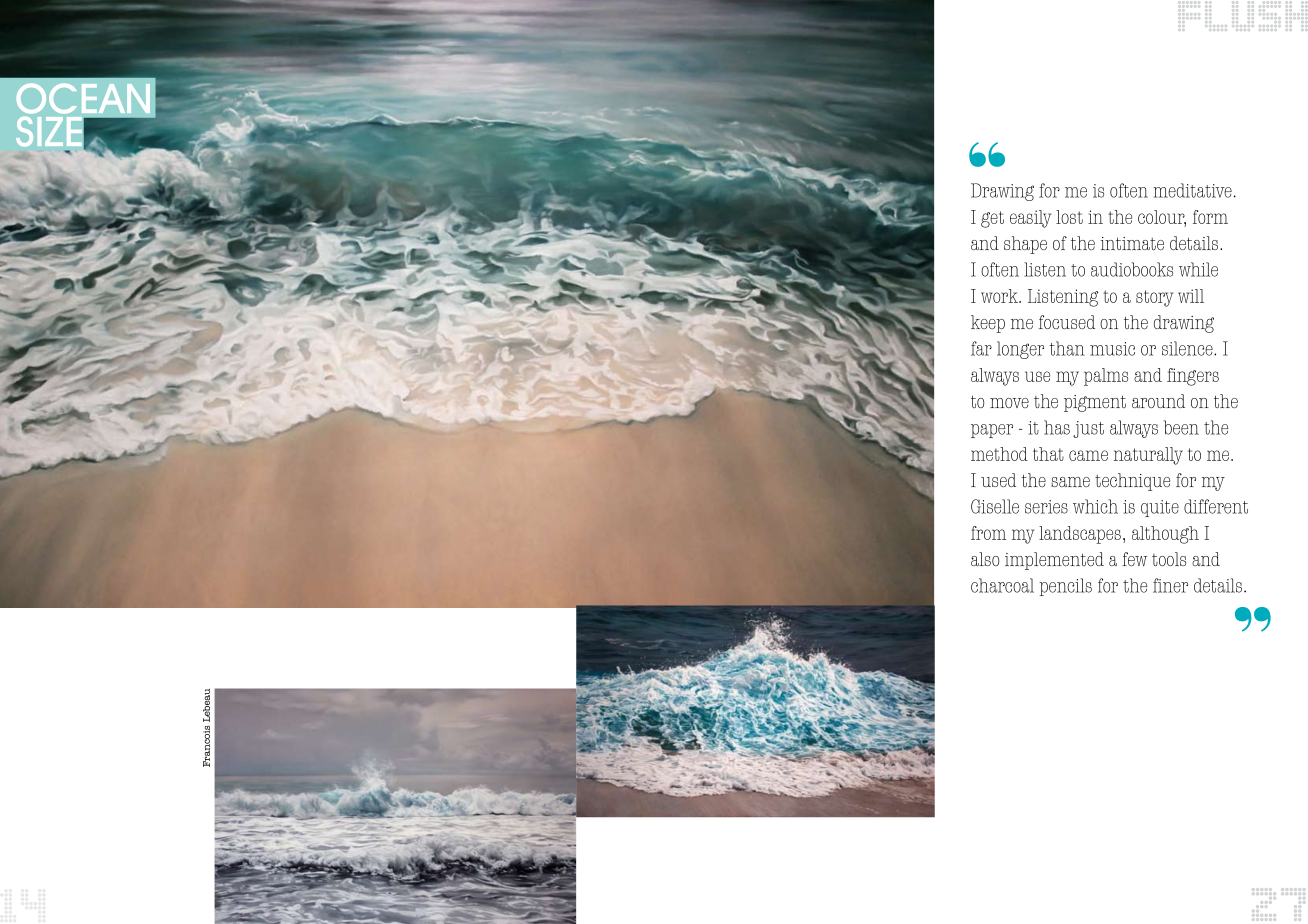 The width and height of the screenshot is (1308, 924). What do you see at coordinates (1009, 403) in the screenshot?
I see `move` at bounding box center [1009, 403].
